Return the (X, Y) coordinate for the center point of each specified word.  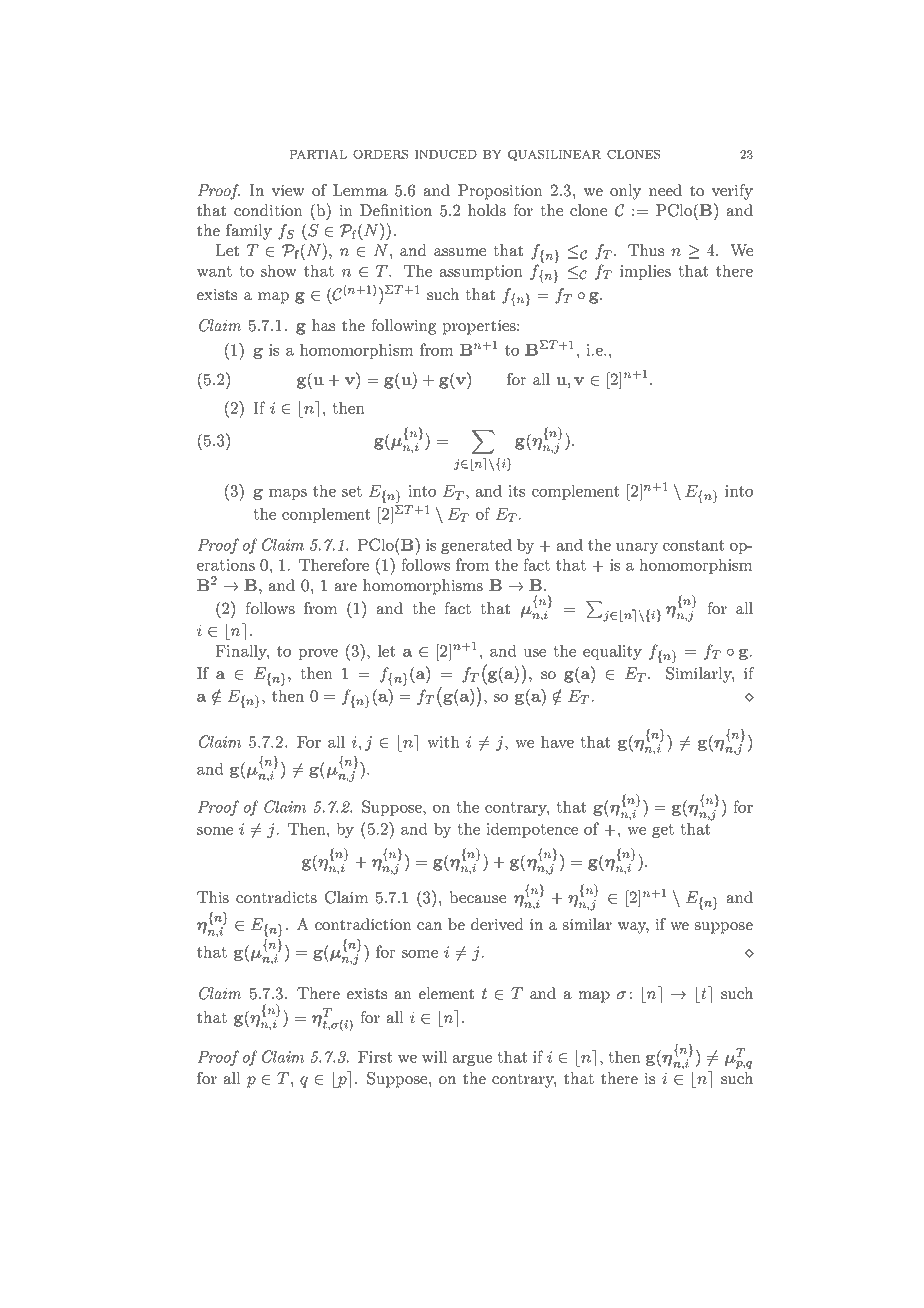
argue (472, 1060)
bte (704, 994)
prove (318, 654)
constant (693, 545)
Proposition (500, 192)
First (375, 1057)
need (665, 190)
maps (288, 494)
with (443, 741)
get (663, 831)
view (288, 190)
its (516, 491)
